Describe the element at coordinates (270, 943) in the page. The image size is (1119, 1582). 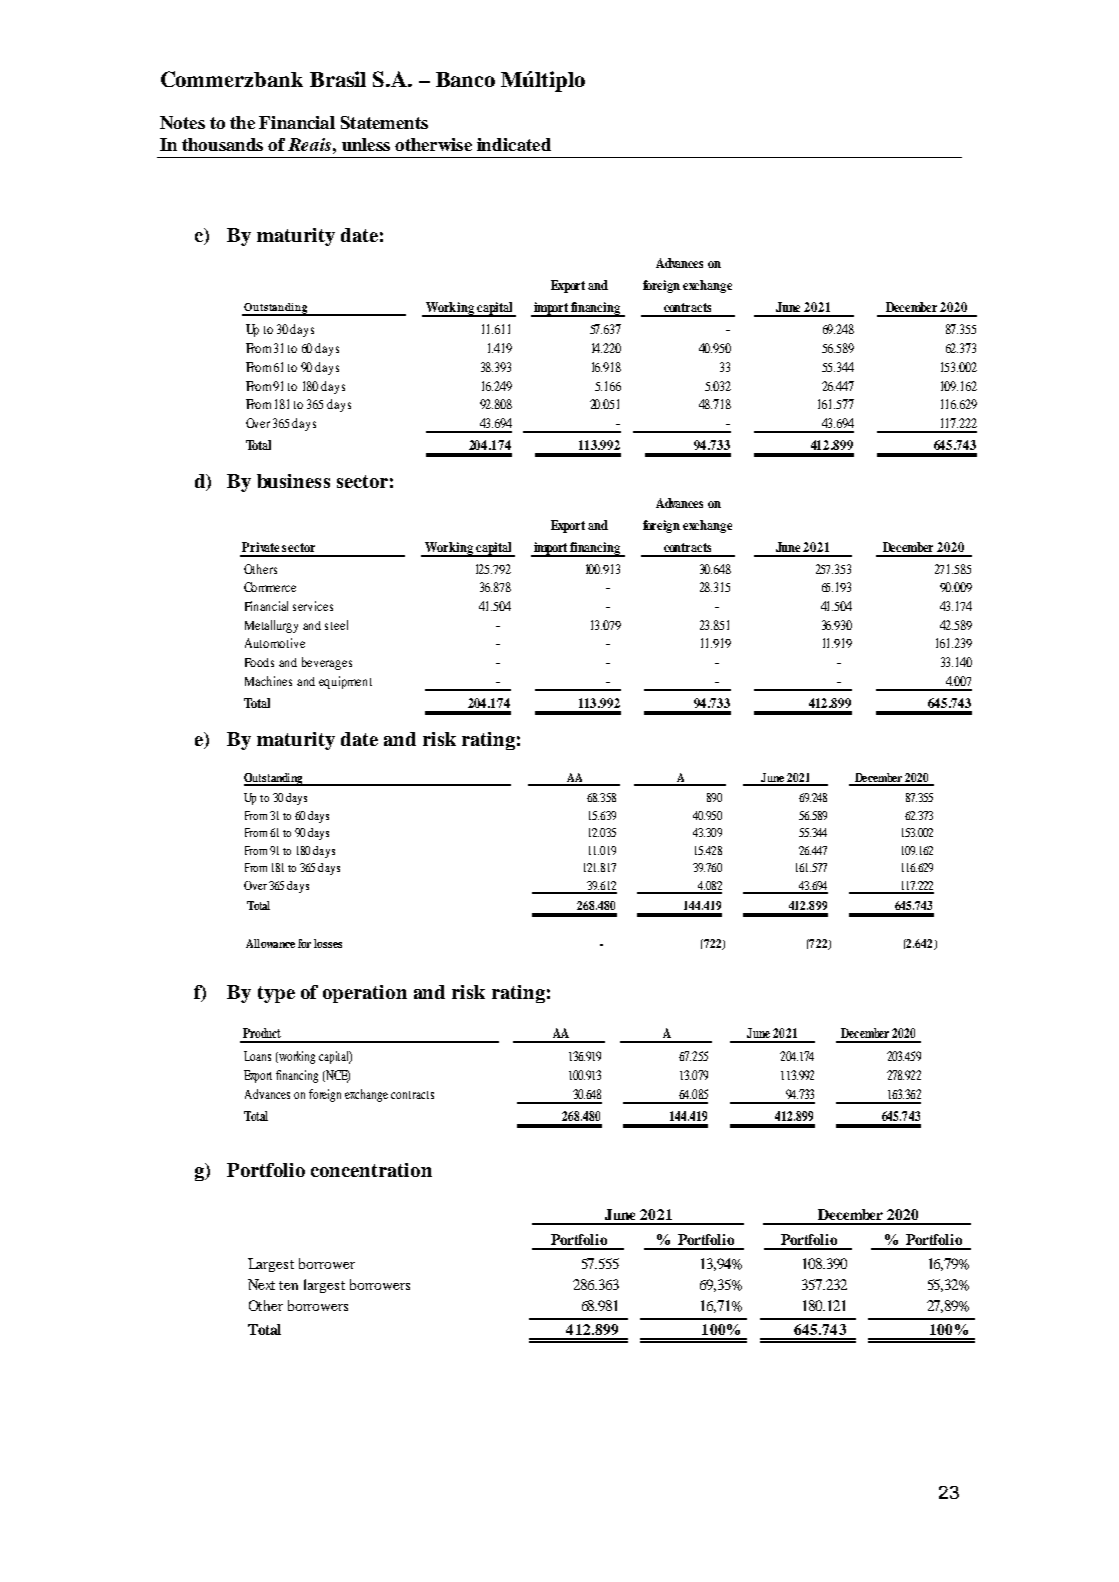
I see `Allowance` at that location.
